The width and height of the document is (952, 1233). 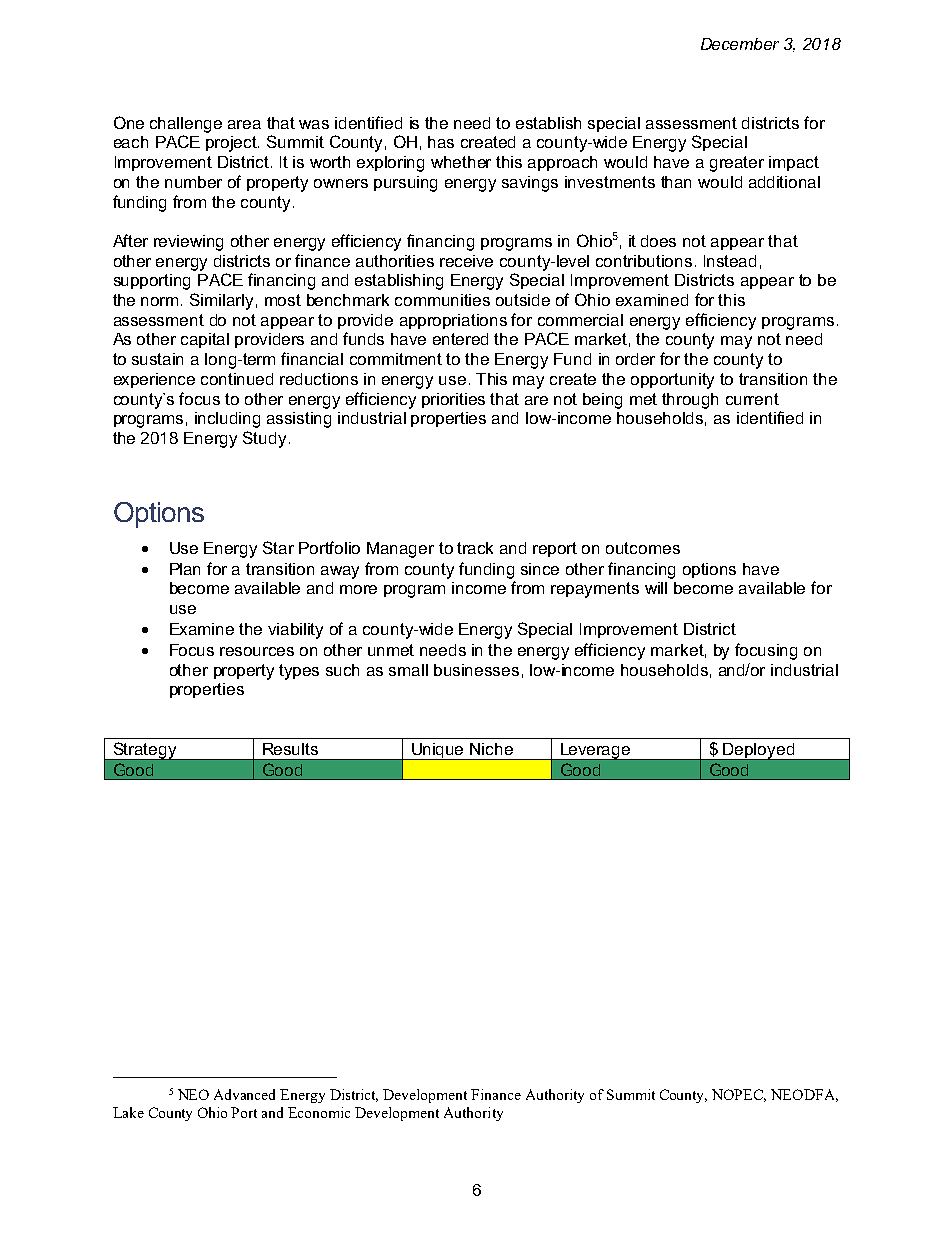 What do you see at coordinates (319, 1112) in the document?
I see `Economic` at bounding box center [319, 1112].
